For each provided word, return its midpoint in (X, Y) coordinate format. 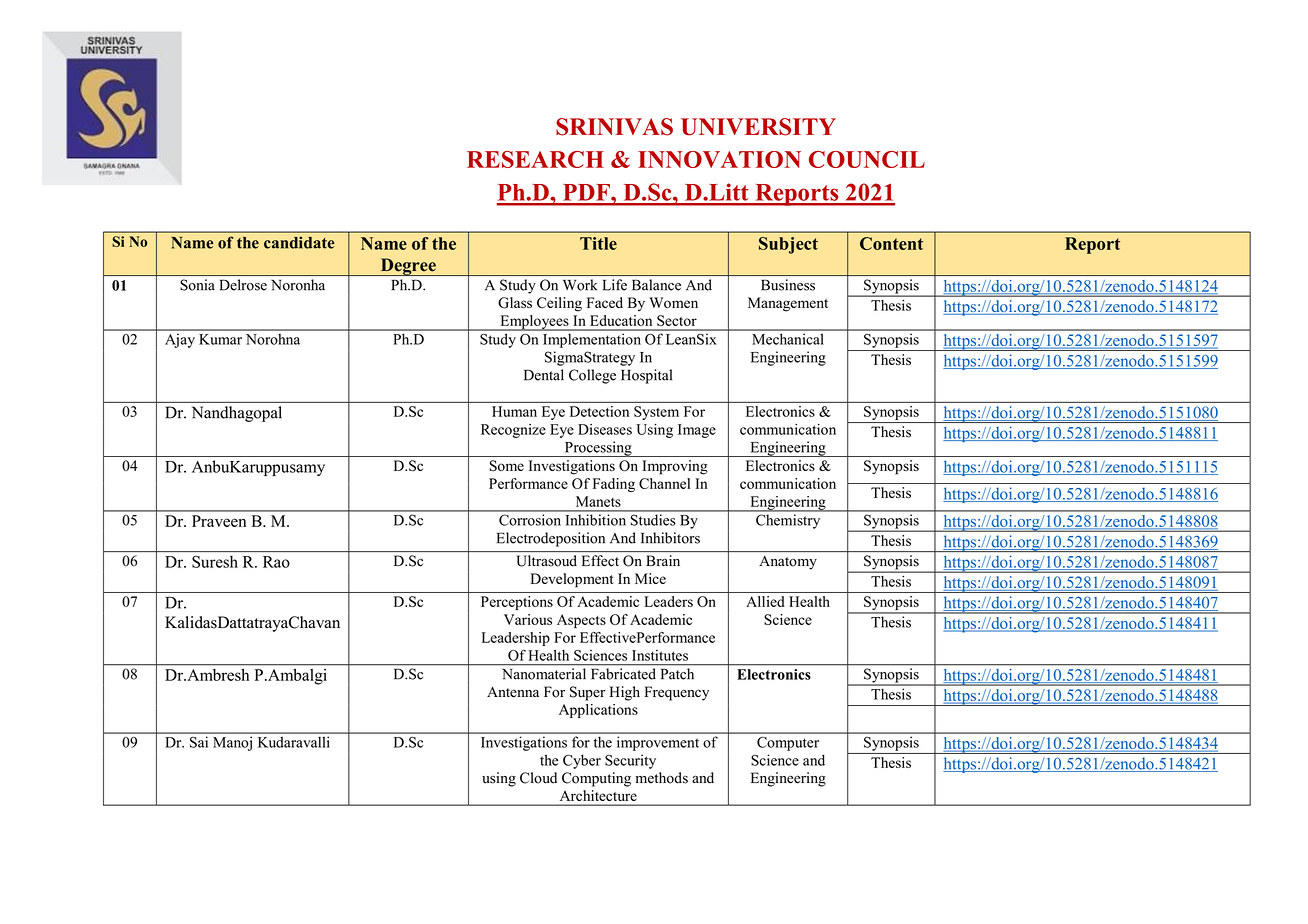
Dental (544, 375)
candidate (299, 242)
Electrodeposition (551, 539)
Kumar (220, 339)
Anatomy (788, 563)
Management (788, 304)
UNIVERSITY (758, 127)
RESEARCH (535, 159)
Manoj (233, 744)
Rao (276, 562)
